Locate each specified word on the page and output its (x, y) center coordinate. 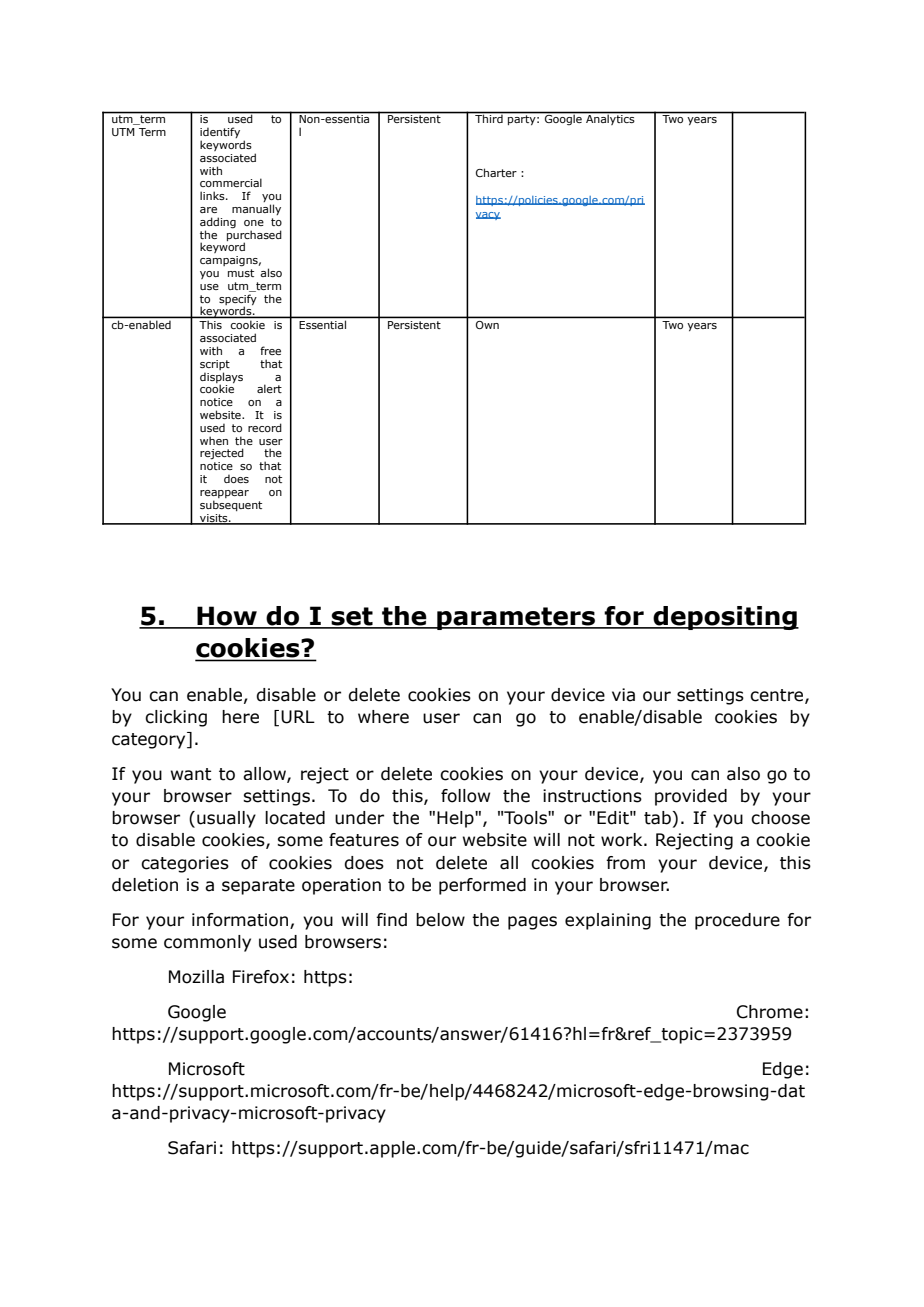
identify (220, 134)
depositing (725, 618)
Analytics (610, 119)
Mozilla (196, 977)
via (623, 695)
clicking (176, 718)
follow (465, 796)
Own (487, 325)
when (214, 440)
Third (489, 118)
